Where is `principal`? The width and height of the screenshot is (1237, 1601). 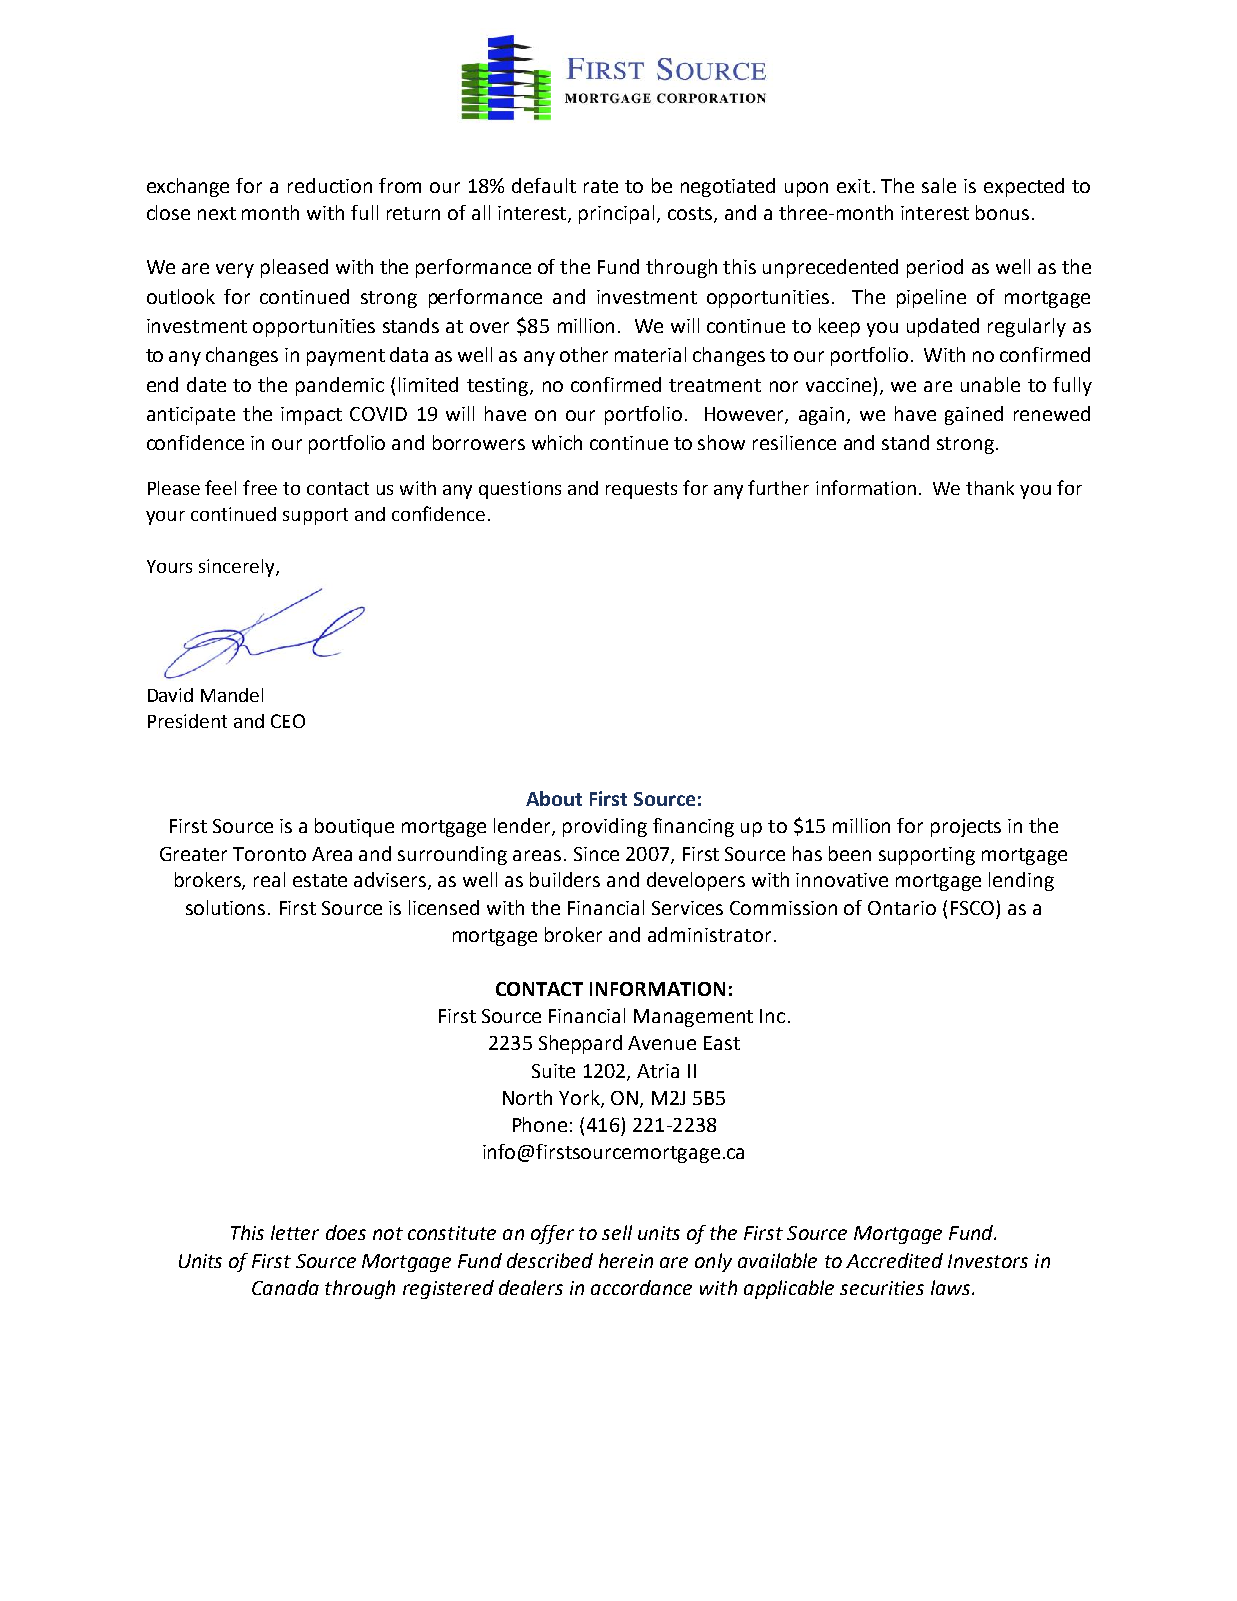 principal is located at coordinates (616, 214).
